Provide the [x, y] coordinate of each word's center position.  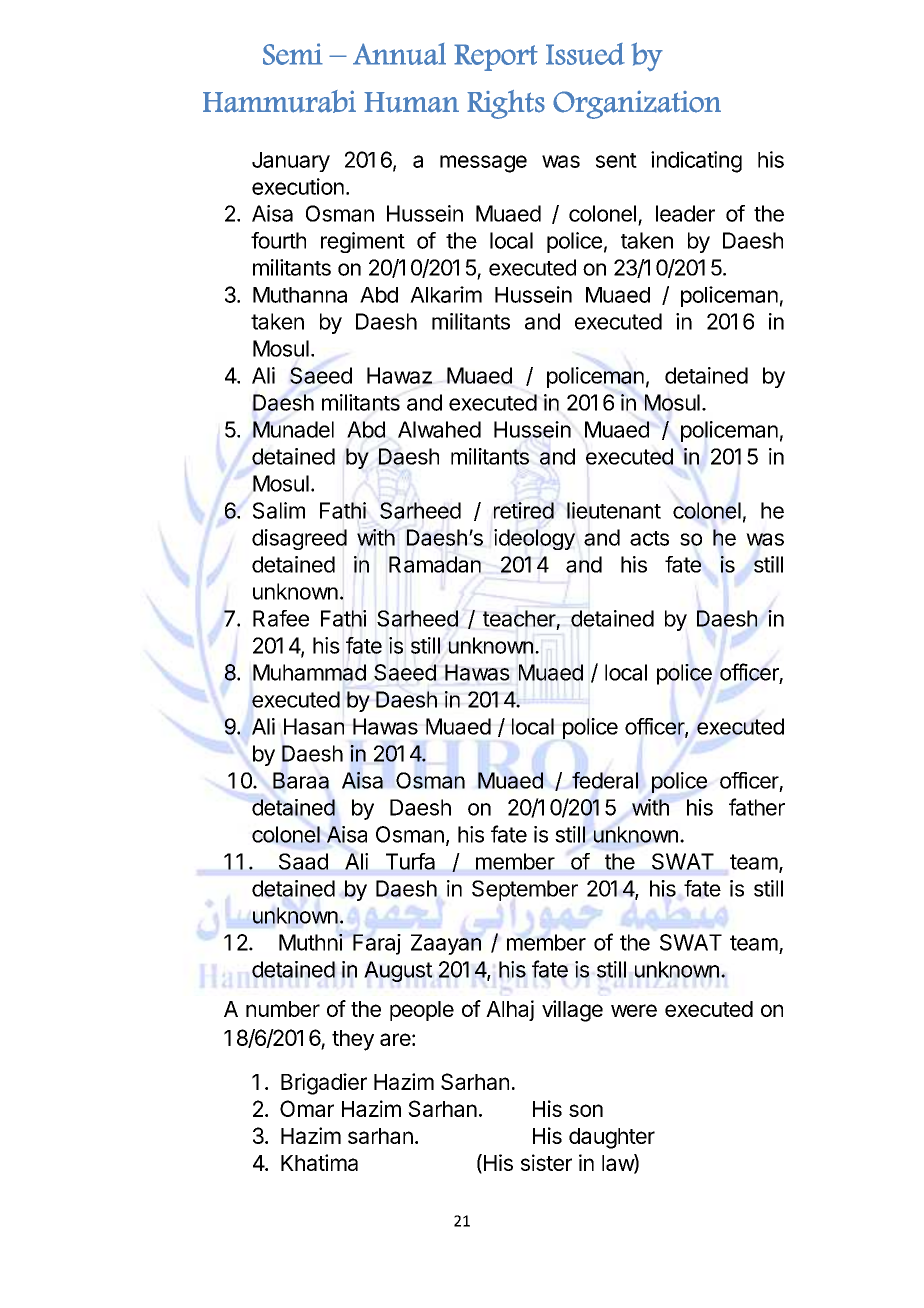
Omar [307, 1108]
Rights [506, 104]
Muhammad [309, 672]
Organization [637, 104]
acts [649, 538]
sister [546, 1162]
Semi [293, 54]
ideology [534, 539]
